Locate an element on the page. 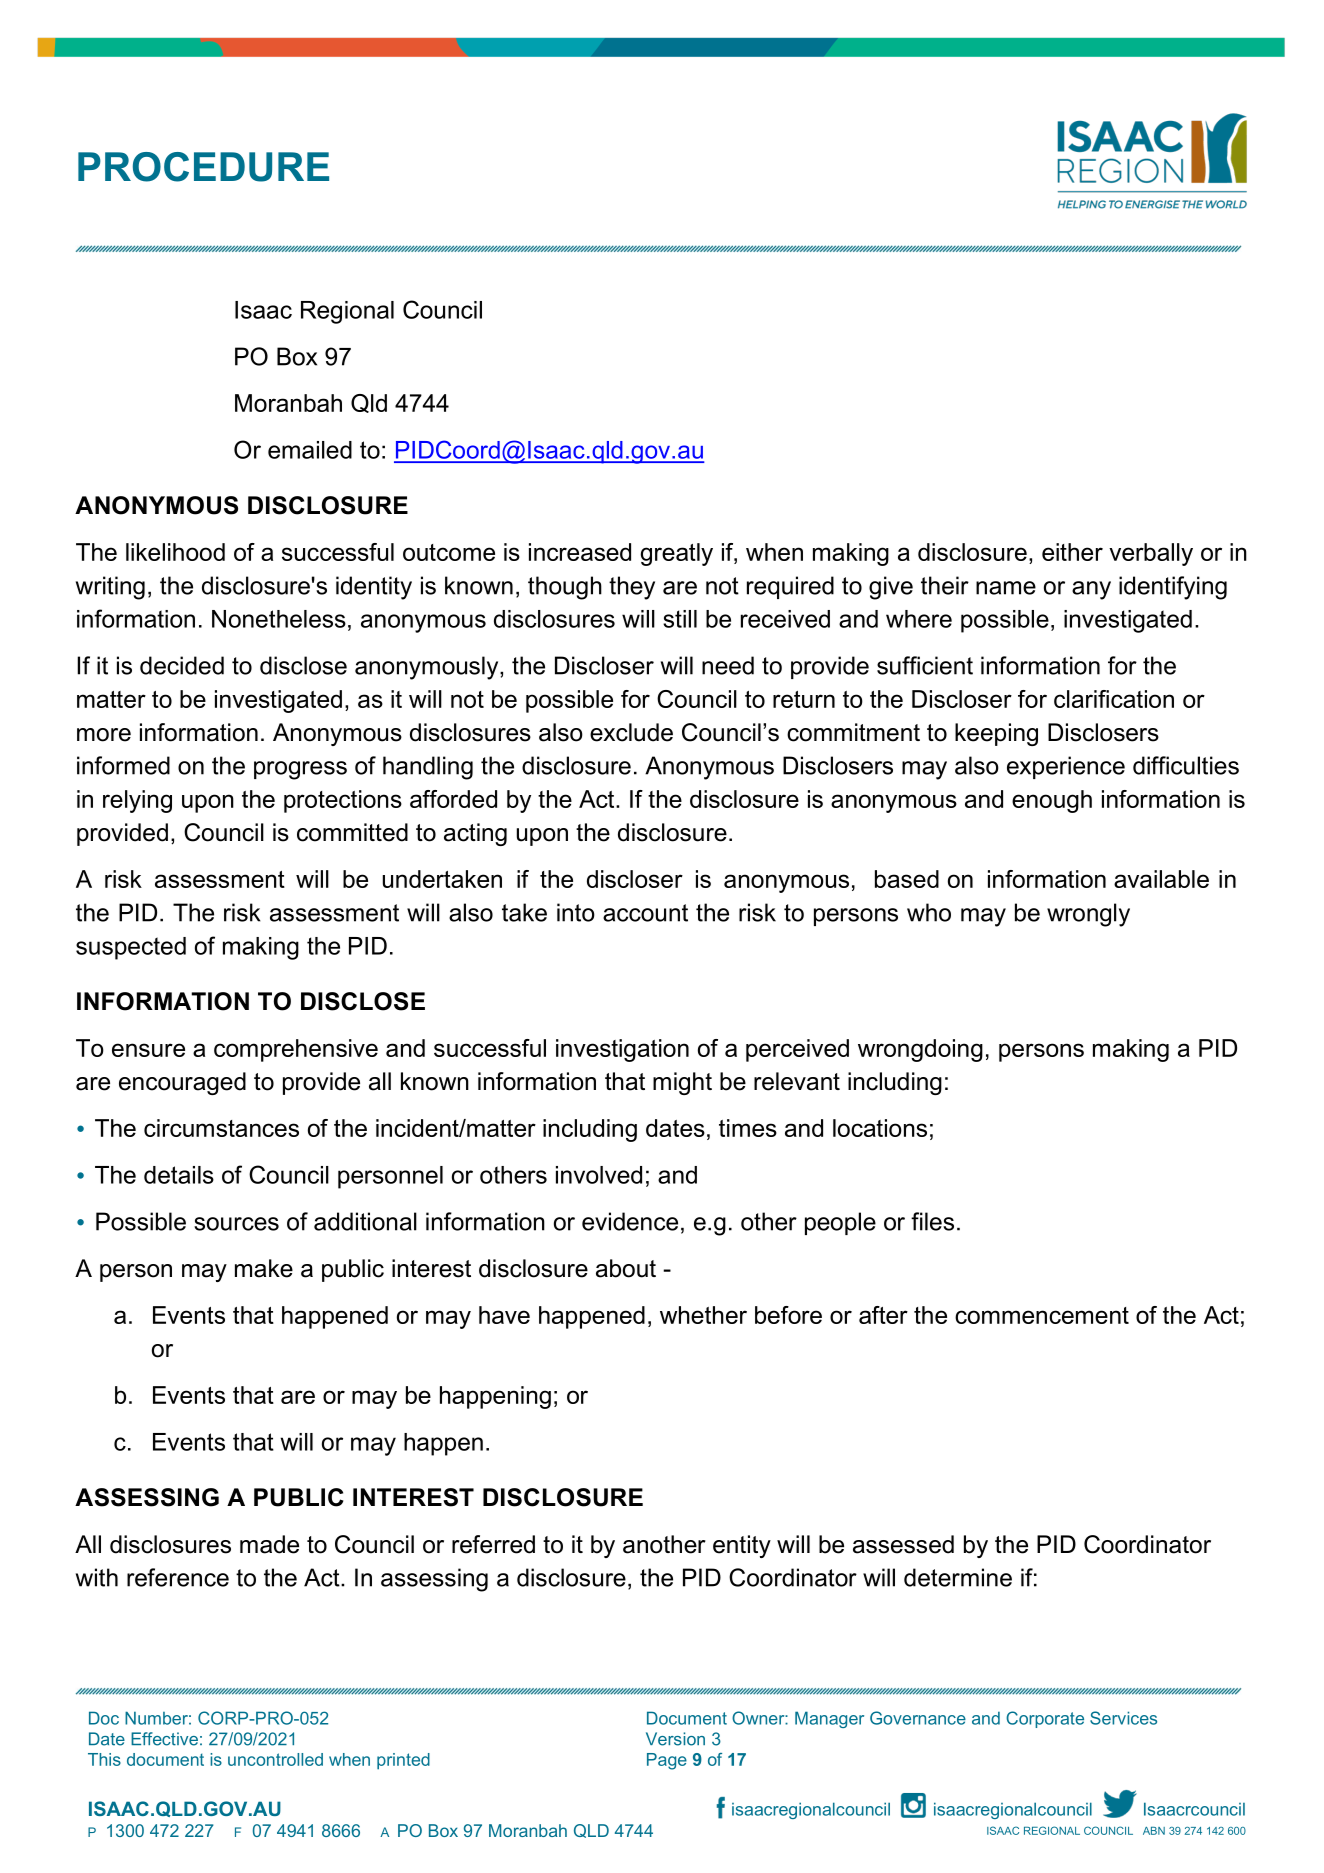  increased is located at coordinates (580, 552).
